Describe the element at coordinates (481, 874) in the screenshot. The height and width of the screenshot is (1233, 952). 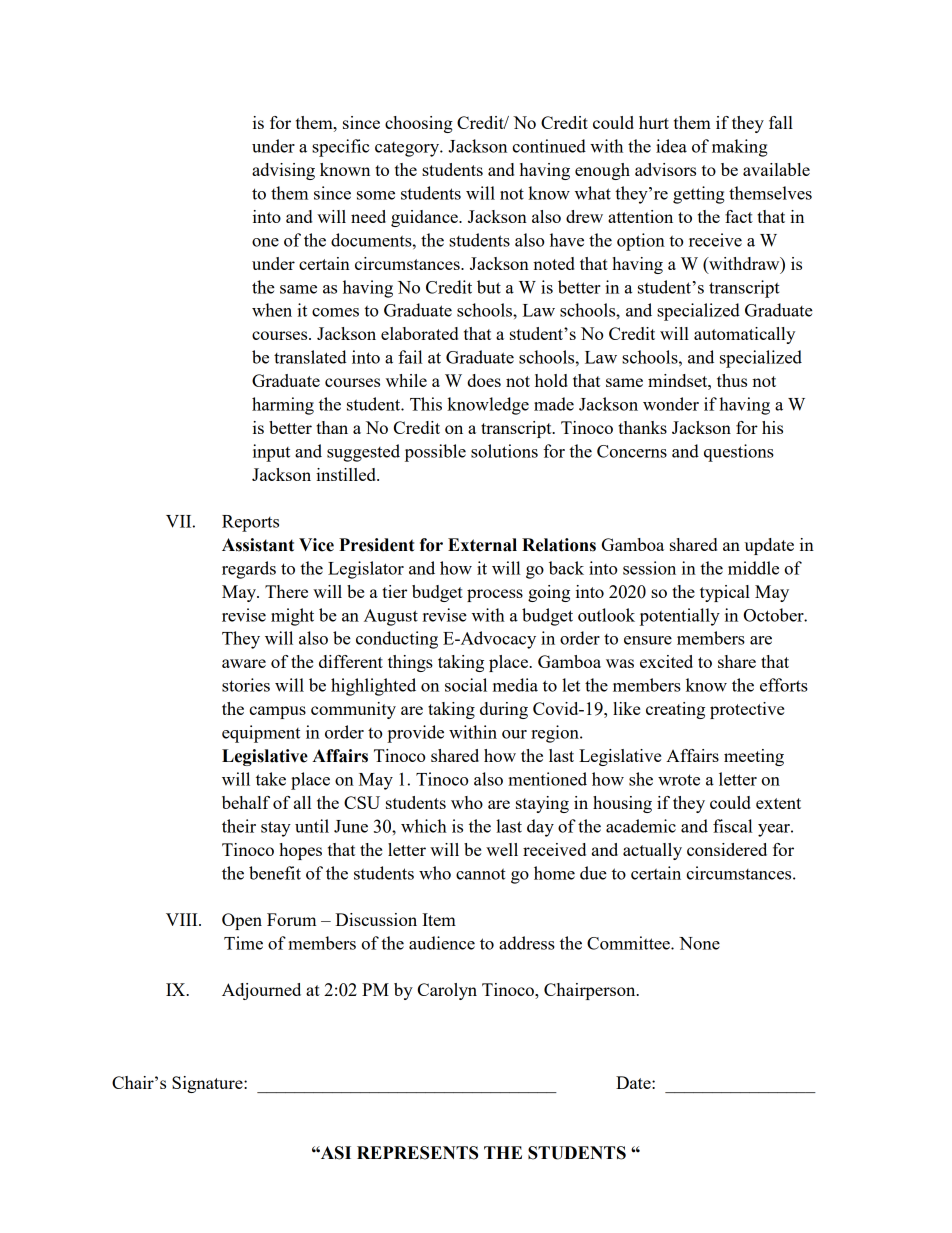
I see `cannot` at that location.
